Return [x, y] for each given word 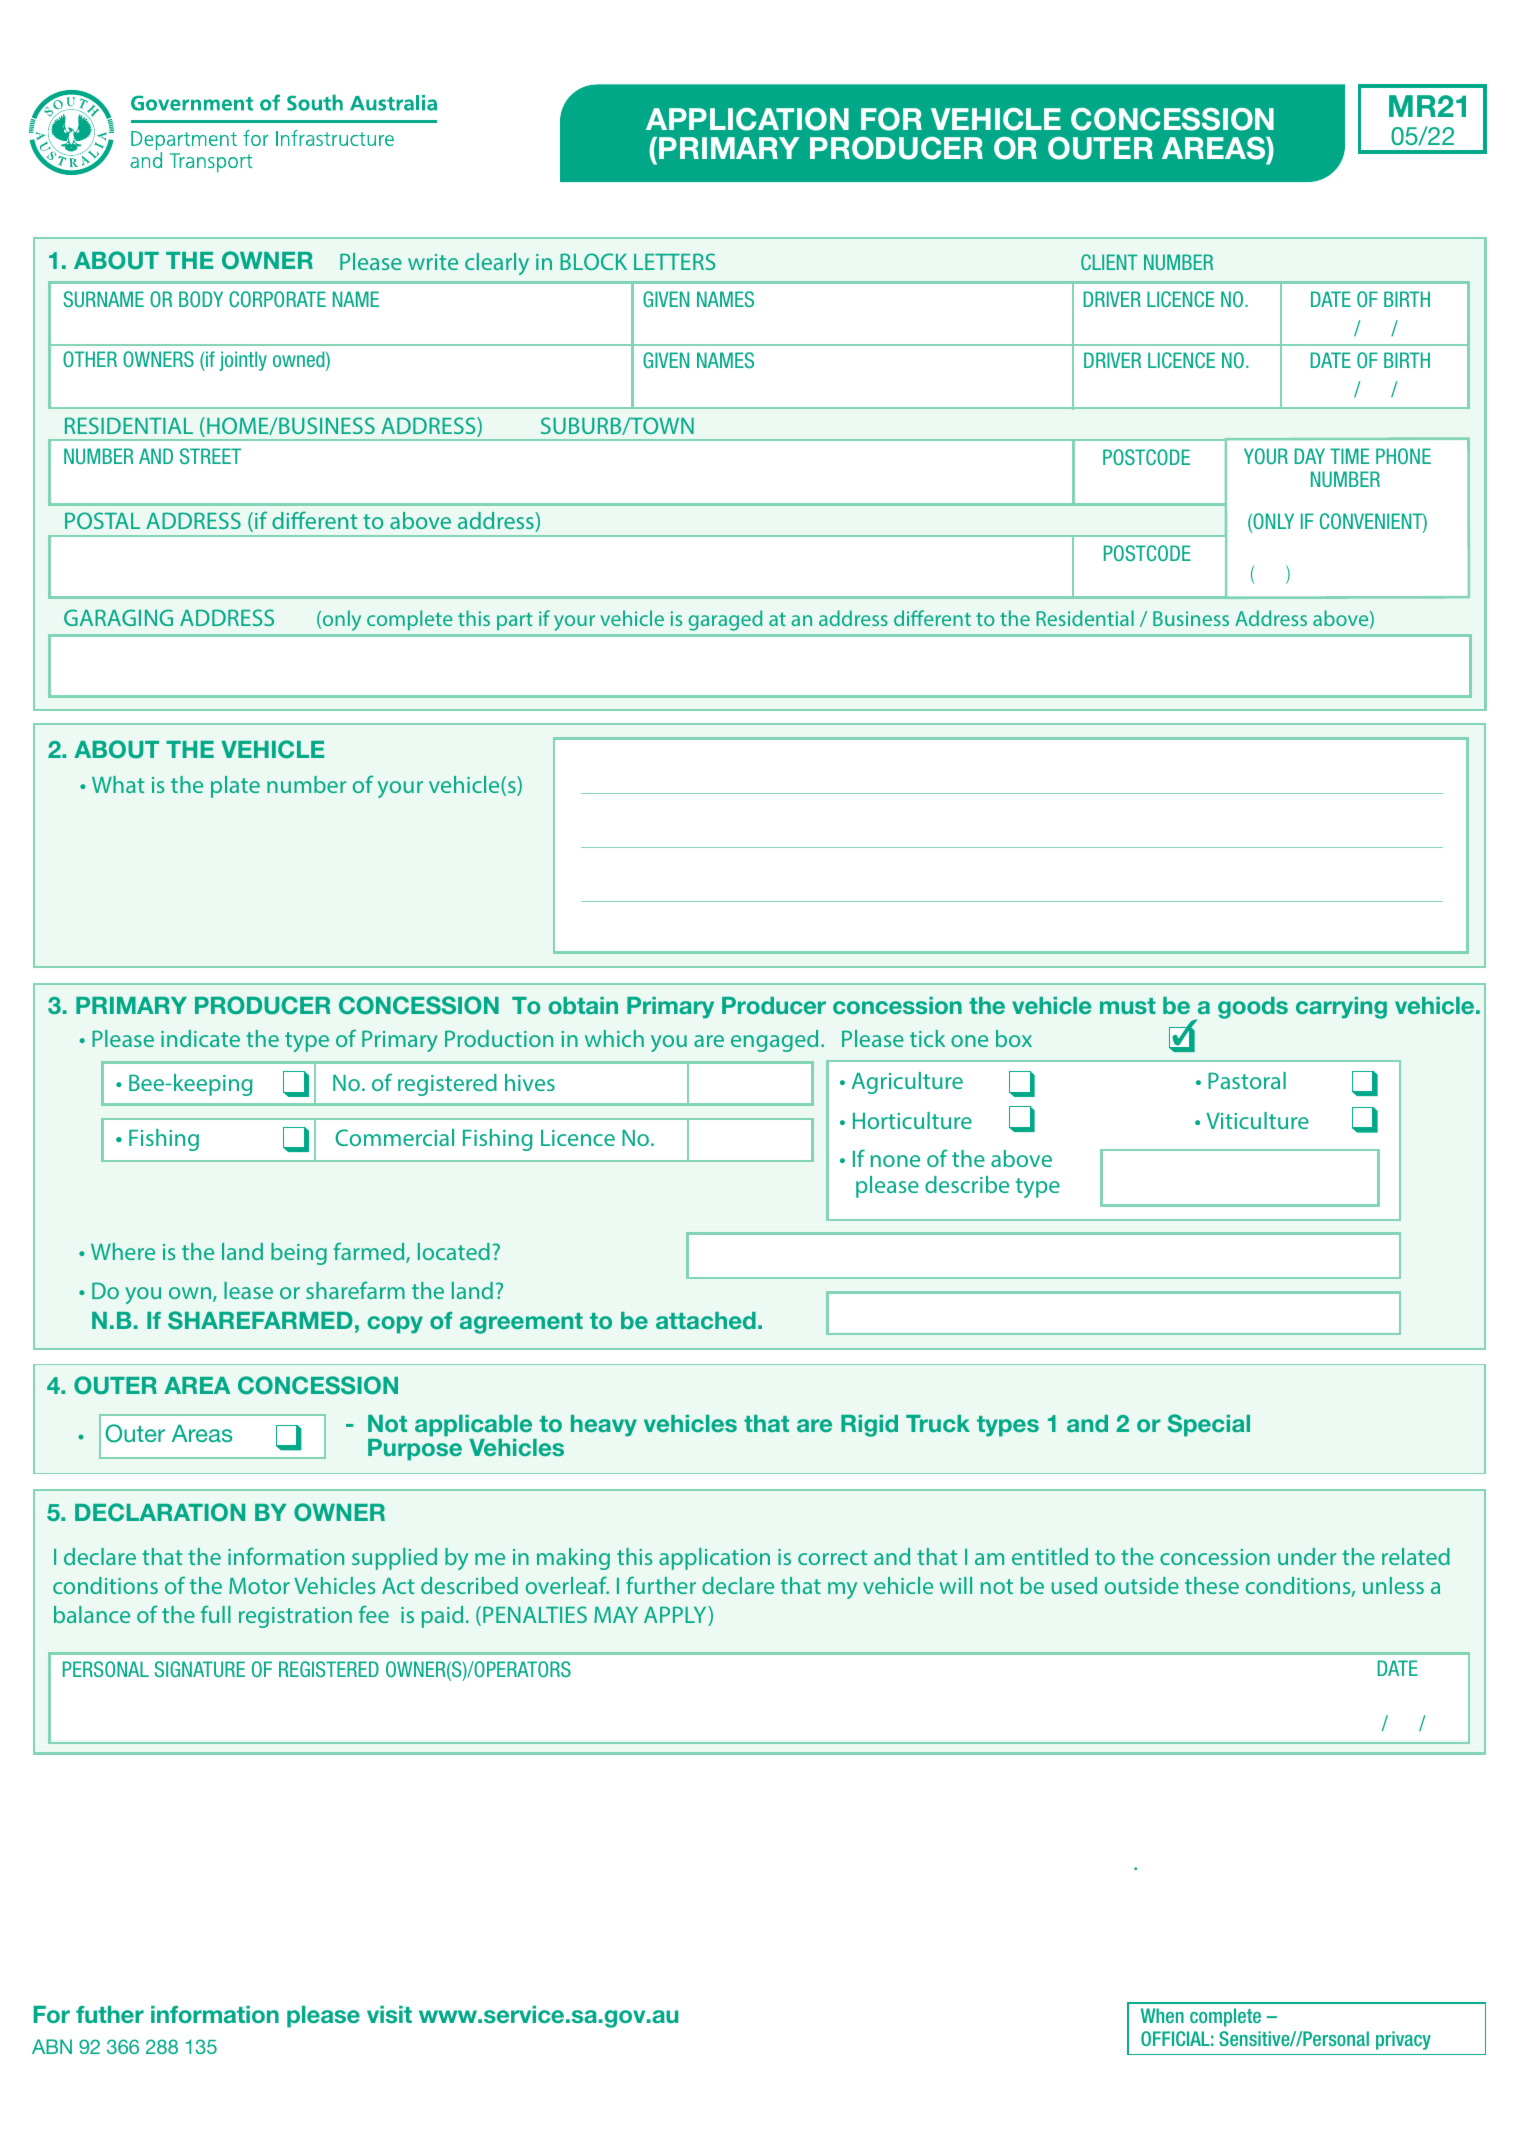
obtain [583, 1005]
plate [235, 787]
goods [1253, 1008]
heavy [604, 1426]
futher [110, 2014]
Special [1209, 1425]
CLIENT [1109, 262]
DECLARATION [160, 1512]
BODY [201, 299]
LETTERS [674, 261]
